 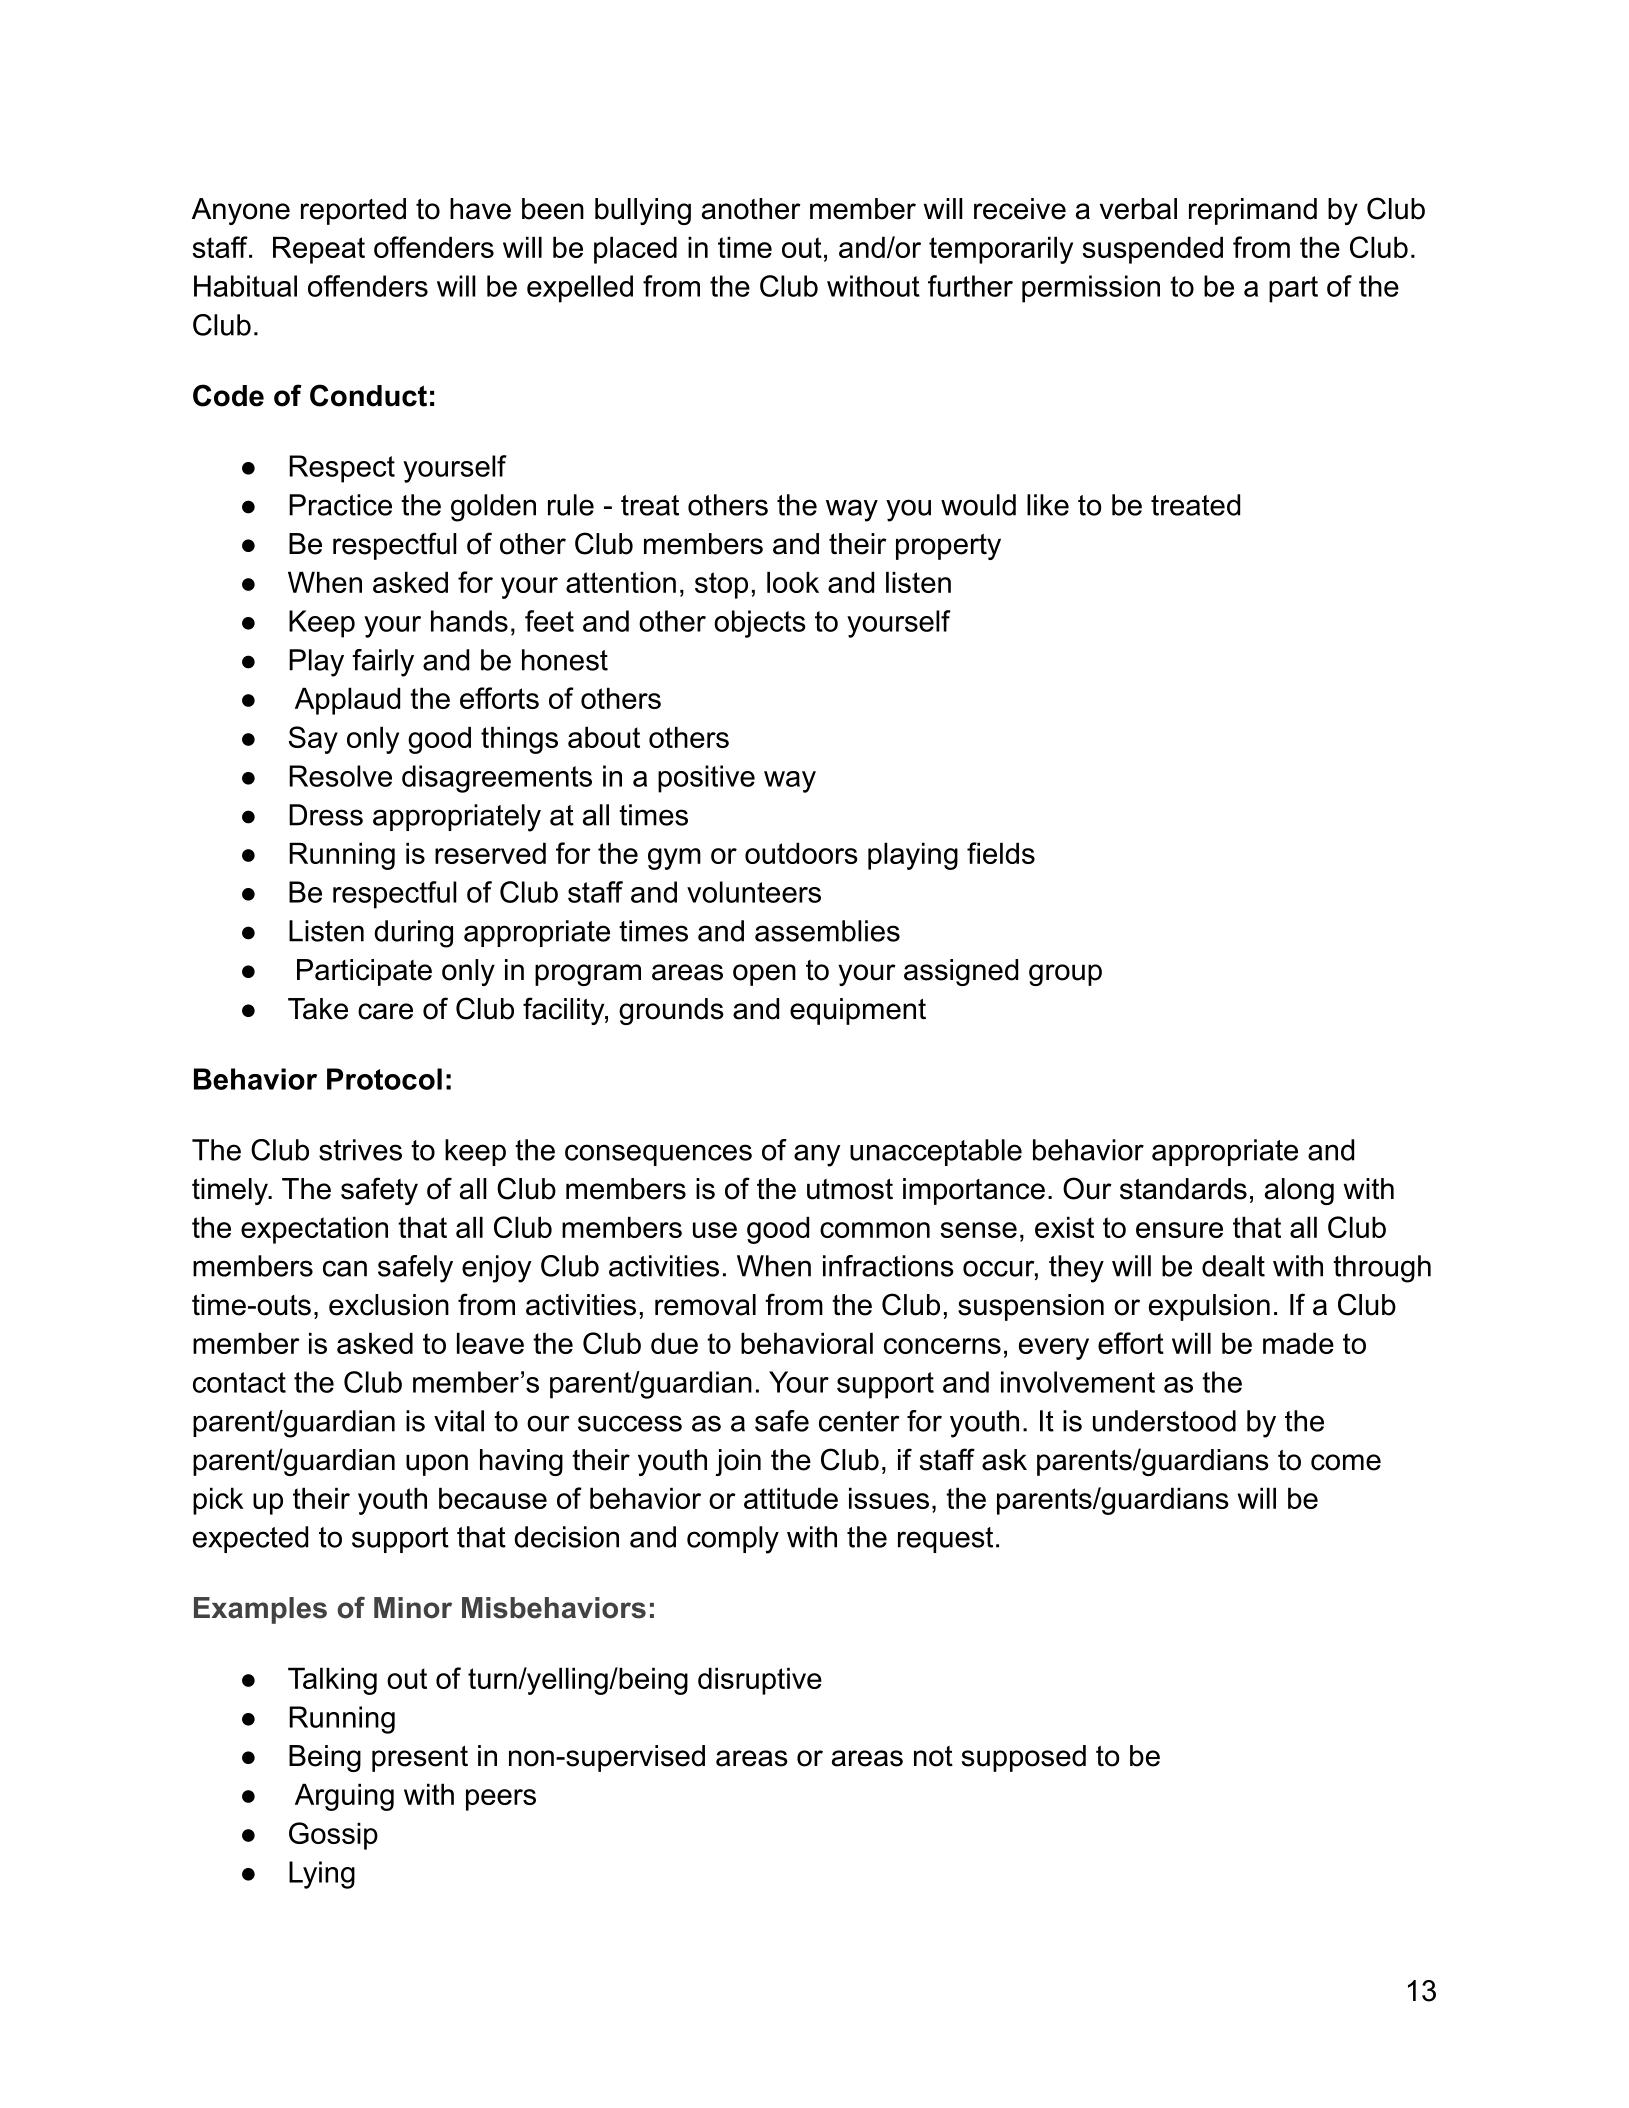 I want to click on center, so click(x=859, y=1421).
